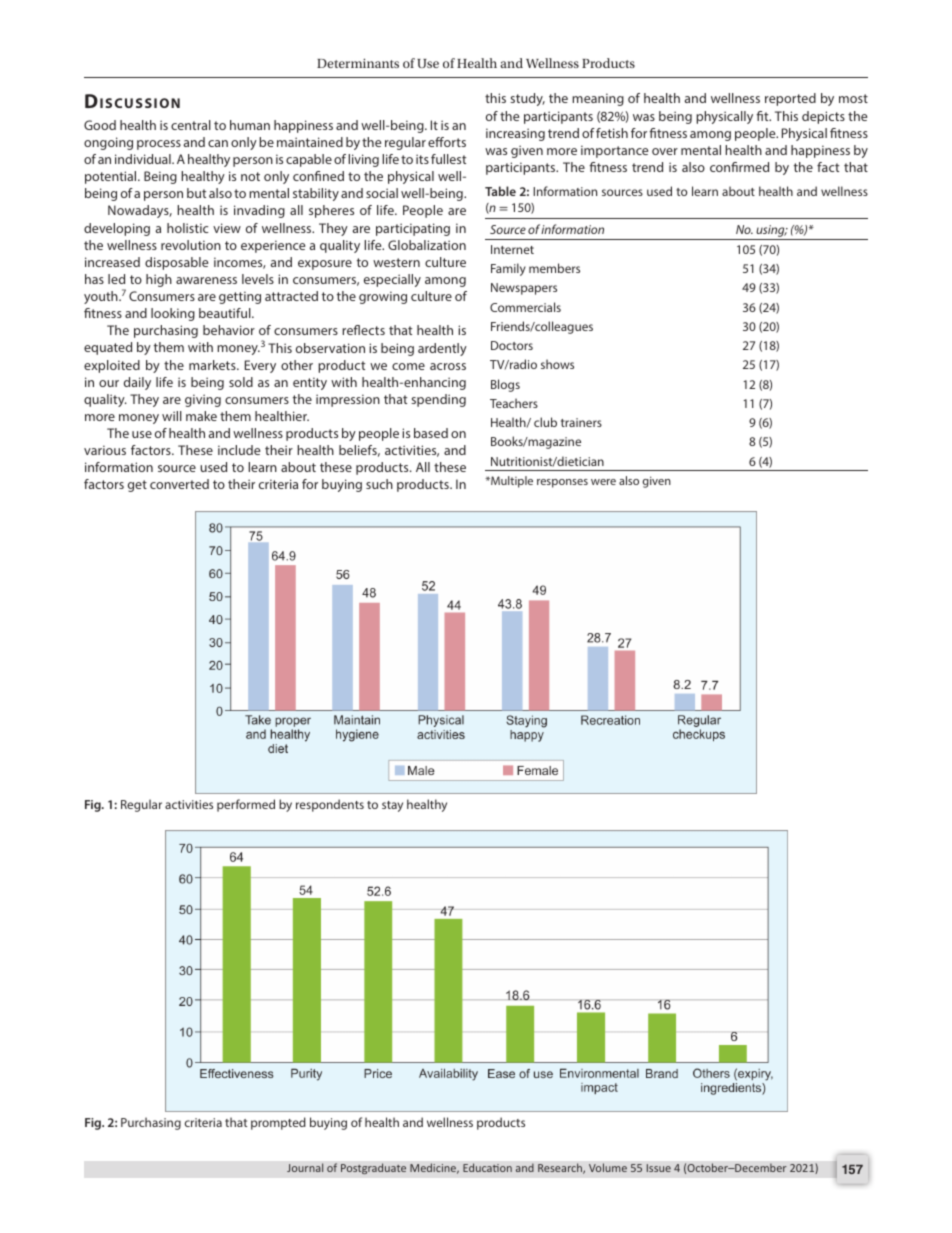 The width and height of the document is (952, 1233). I want to click on based, so click(431, 433).
